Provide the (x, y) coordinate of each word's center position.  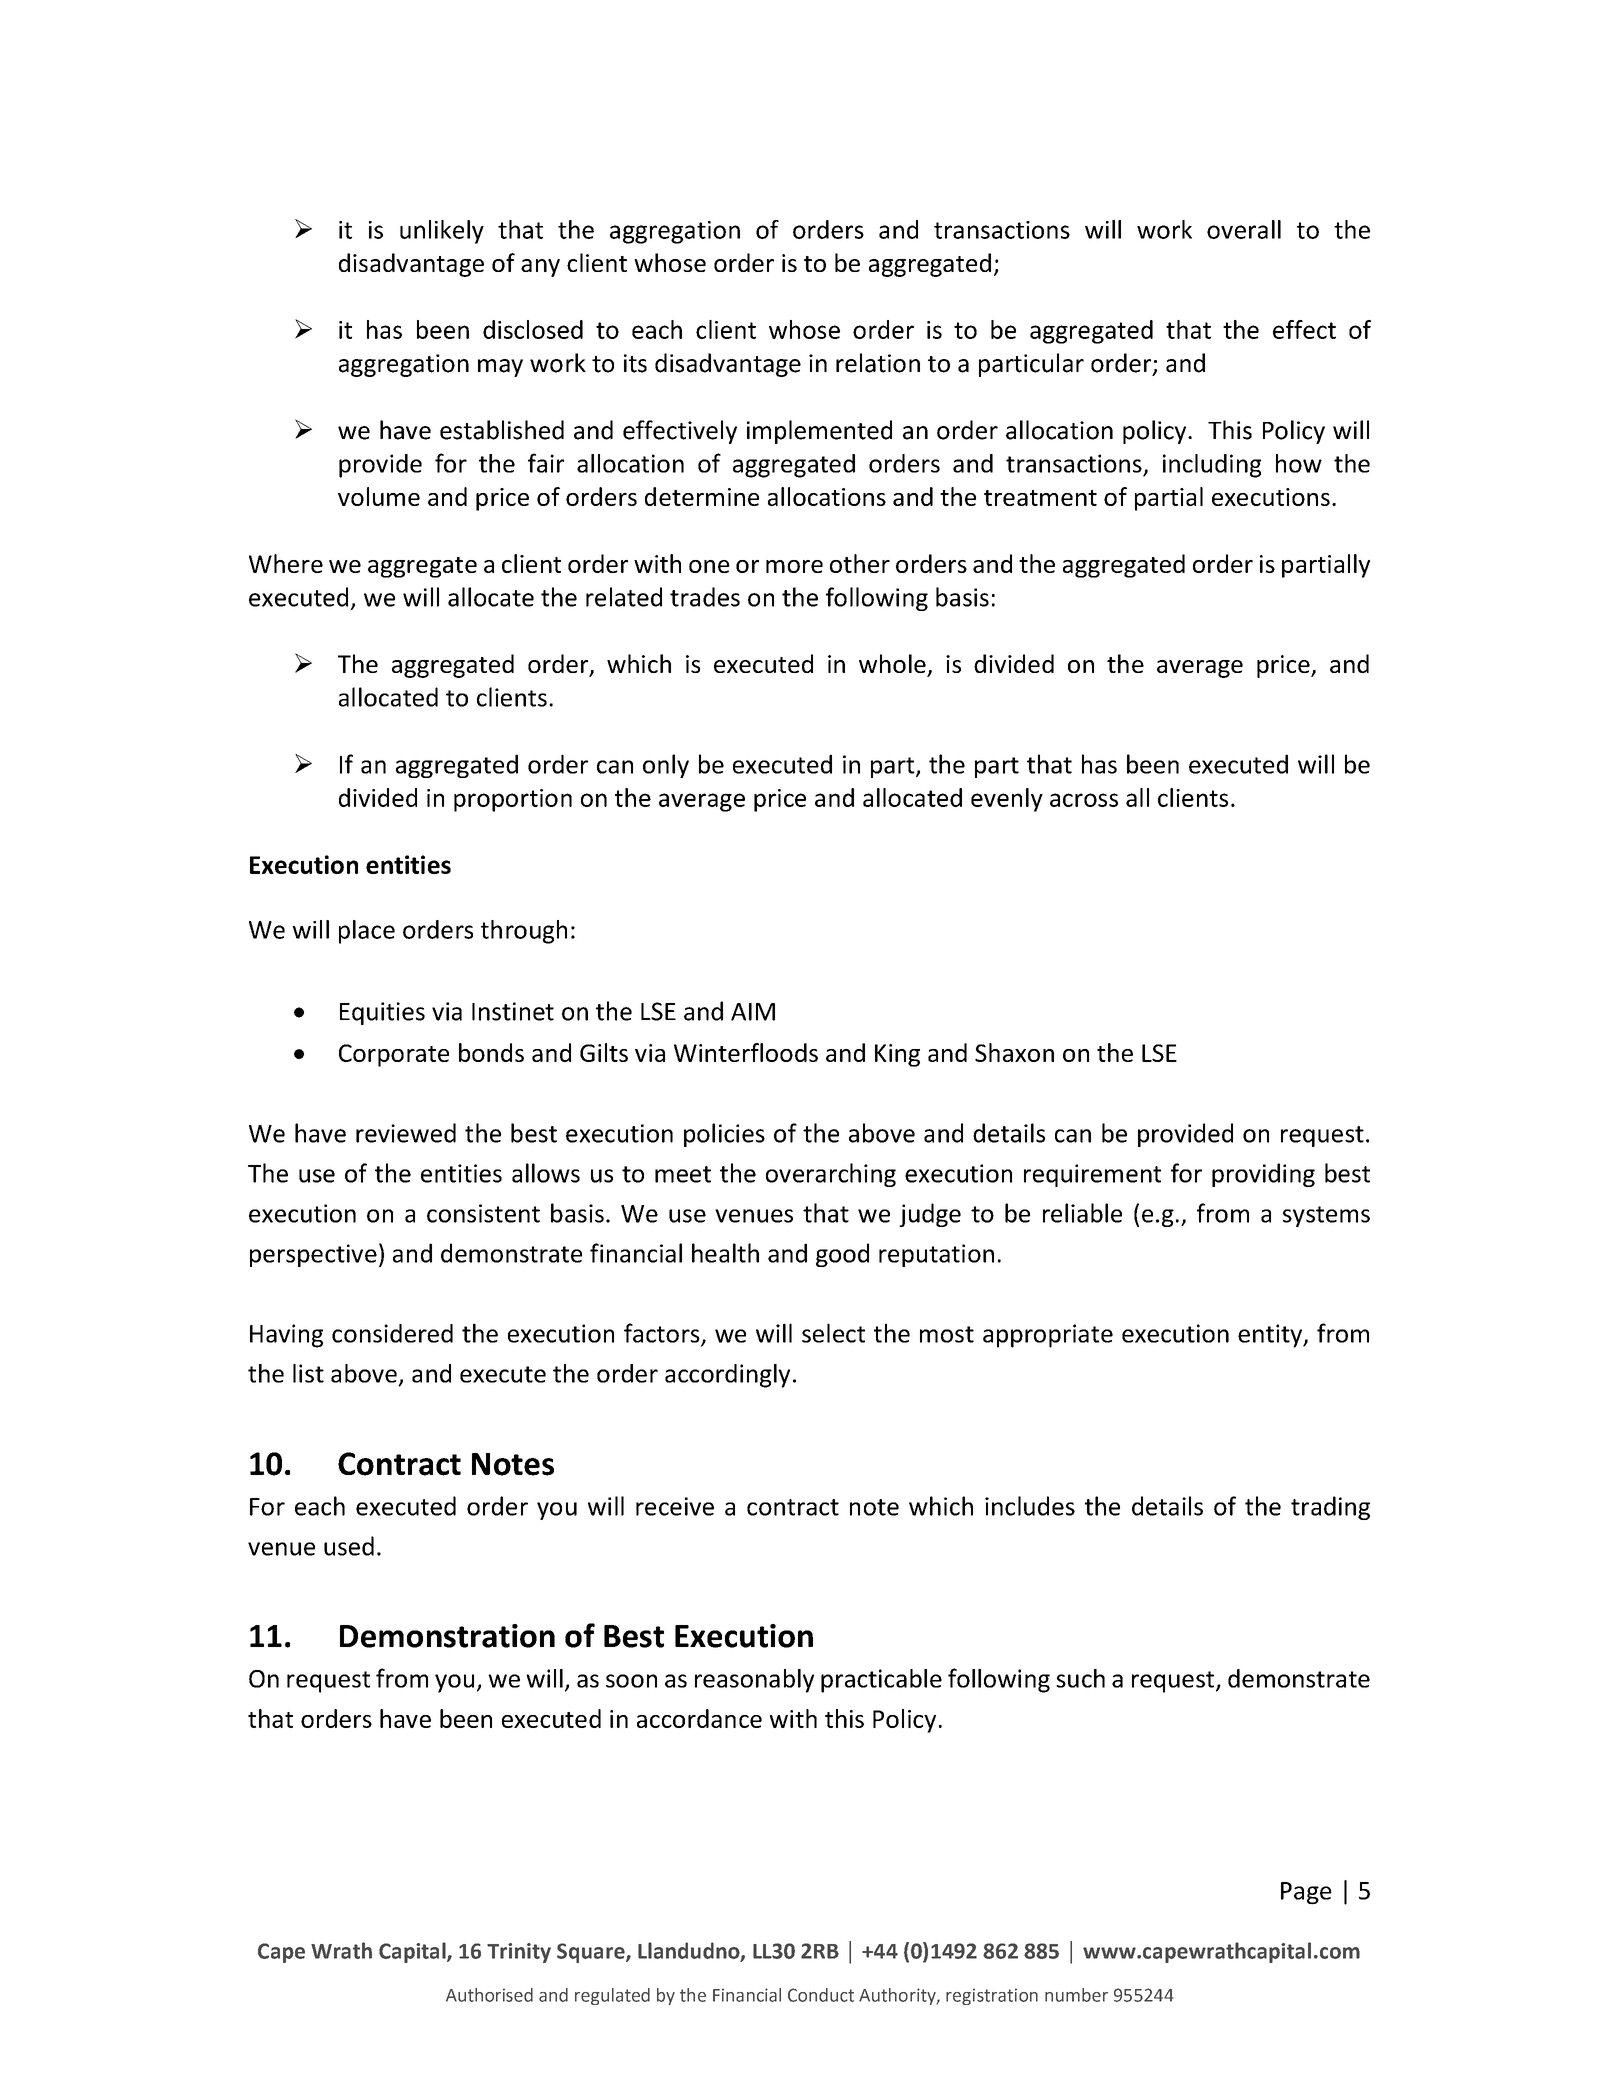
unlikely (442, 232)
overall (1244, 229)
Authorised (489, 1995)
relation (878, 363)
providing (1263, 1175)
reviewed (406, 1133)
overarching (831, 1175)
